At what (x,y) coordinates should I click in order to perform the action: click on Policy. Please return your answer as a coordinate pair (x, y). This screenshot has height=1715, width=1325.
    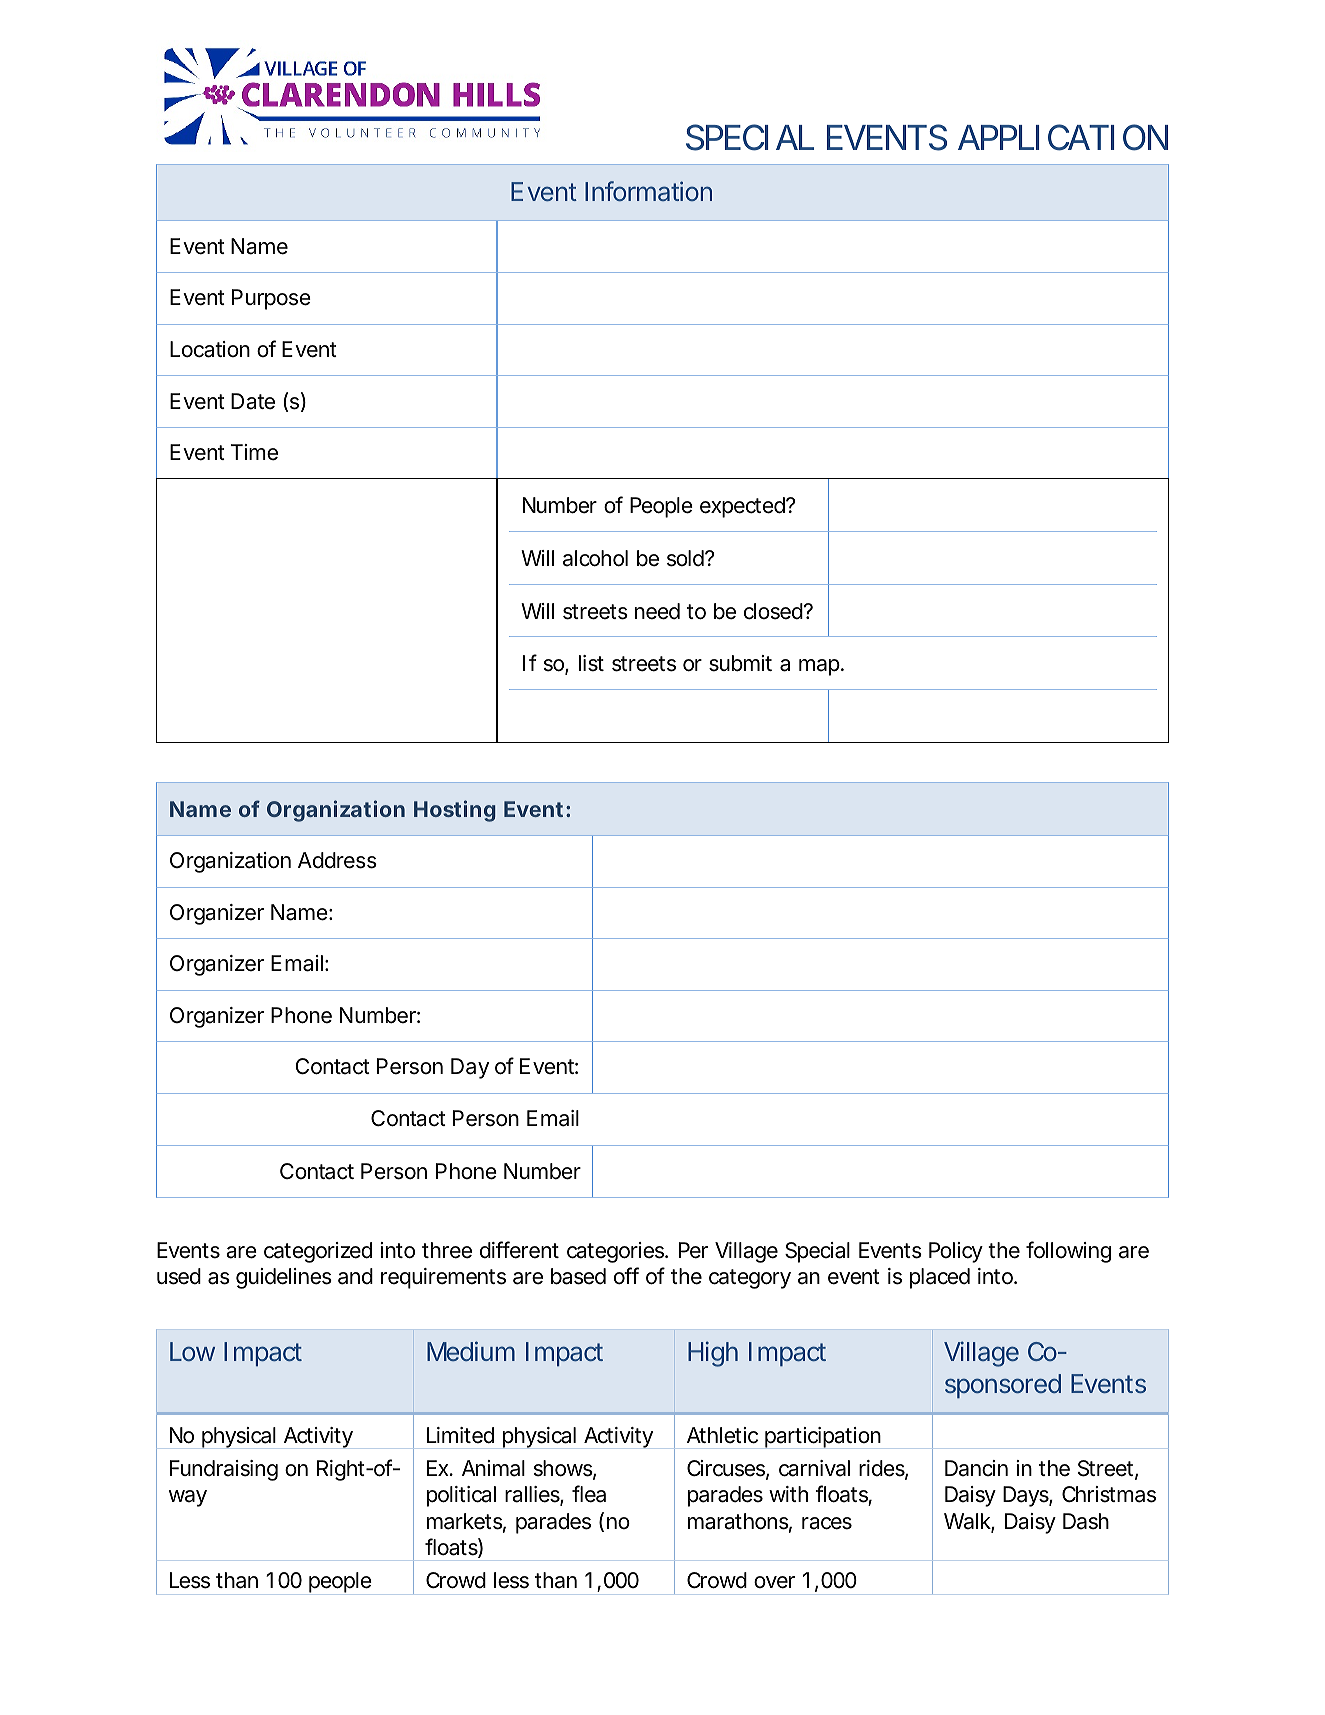
    Looking at the image, I should click on (956, 1252).
